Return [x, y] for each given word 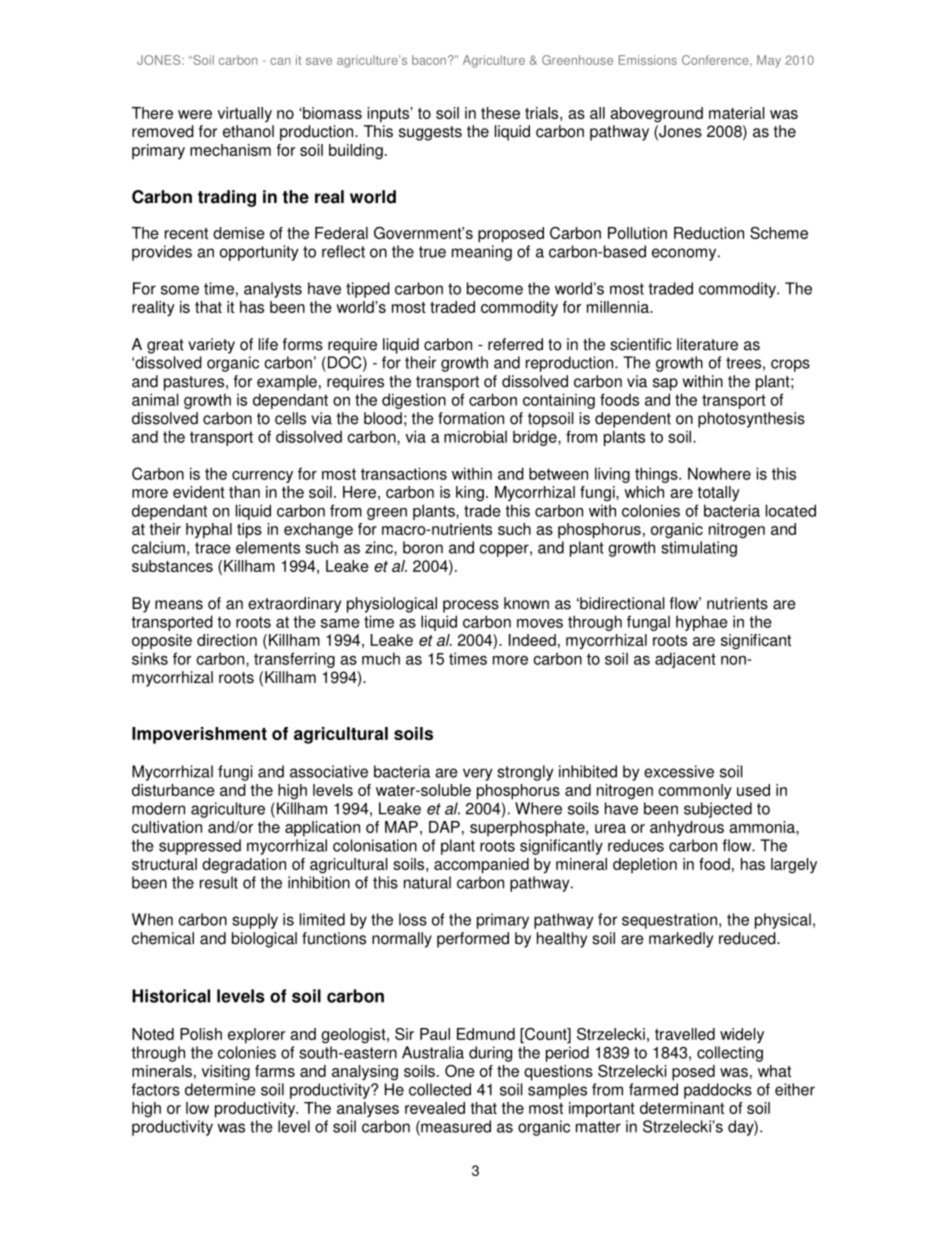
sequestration [669, 921]
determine [220, 1089]
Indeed [532, 640]
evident [199, 492]
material [737, 113]
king [470, 494]
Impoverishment [199, 735]
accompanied [481, 866]
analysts [273, 290]
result [219, 882]
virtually [245, 114]
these [500, 113]
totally [718, 494]
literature [707, 344]
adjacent [685, 660]
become [495, 288]
